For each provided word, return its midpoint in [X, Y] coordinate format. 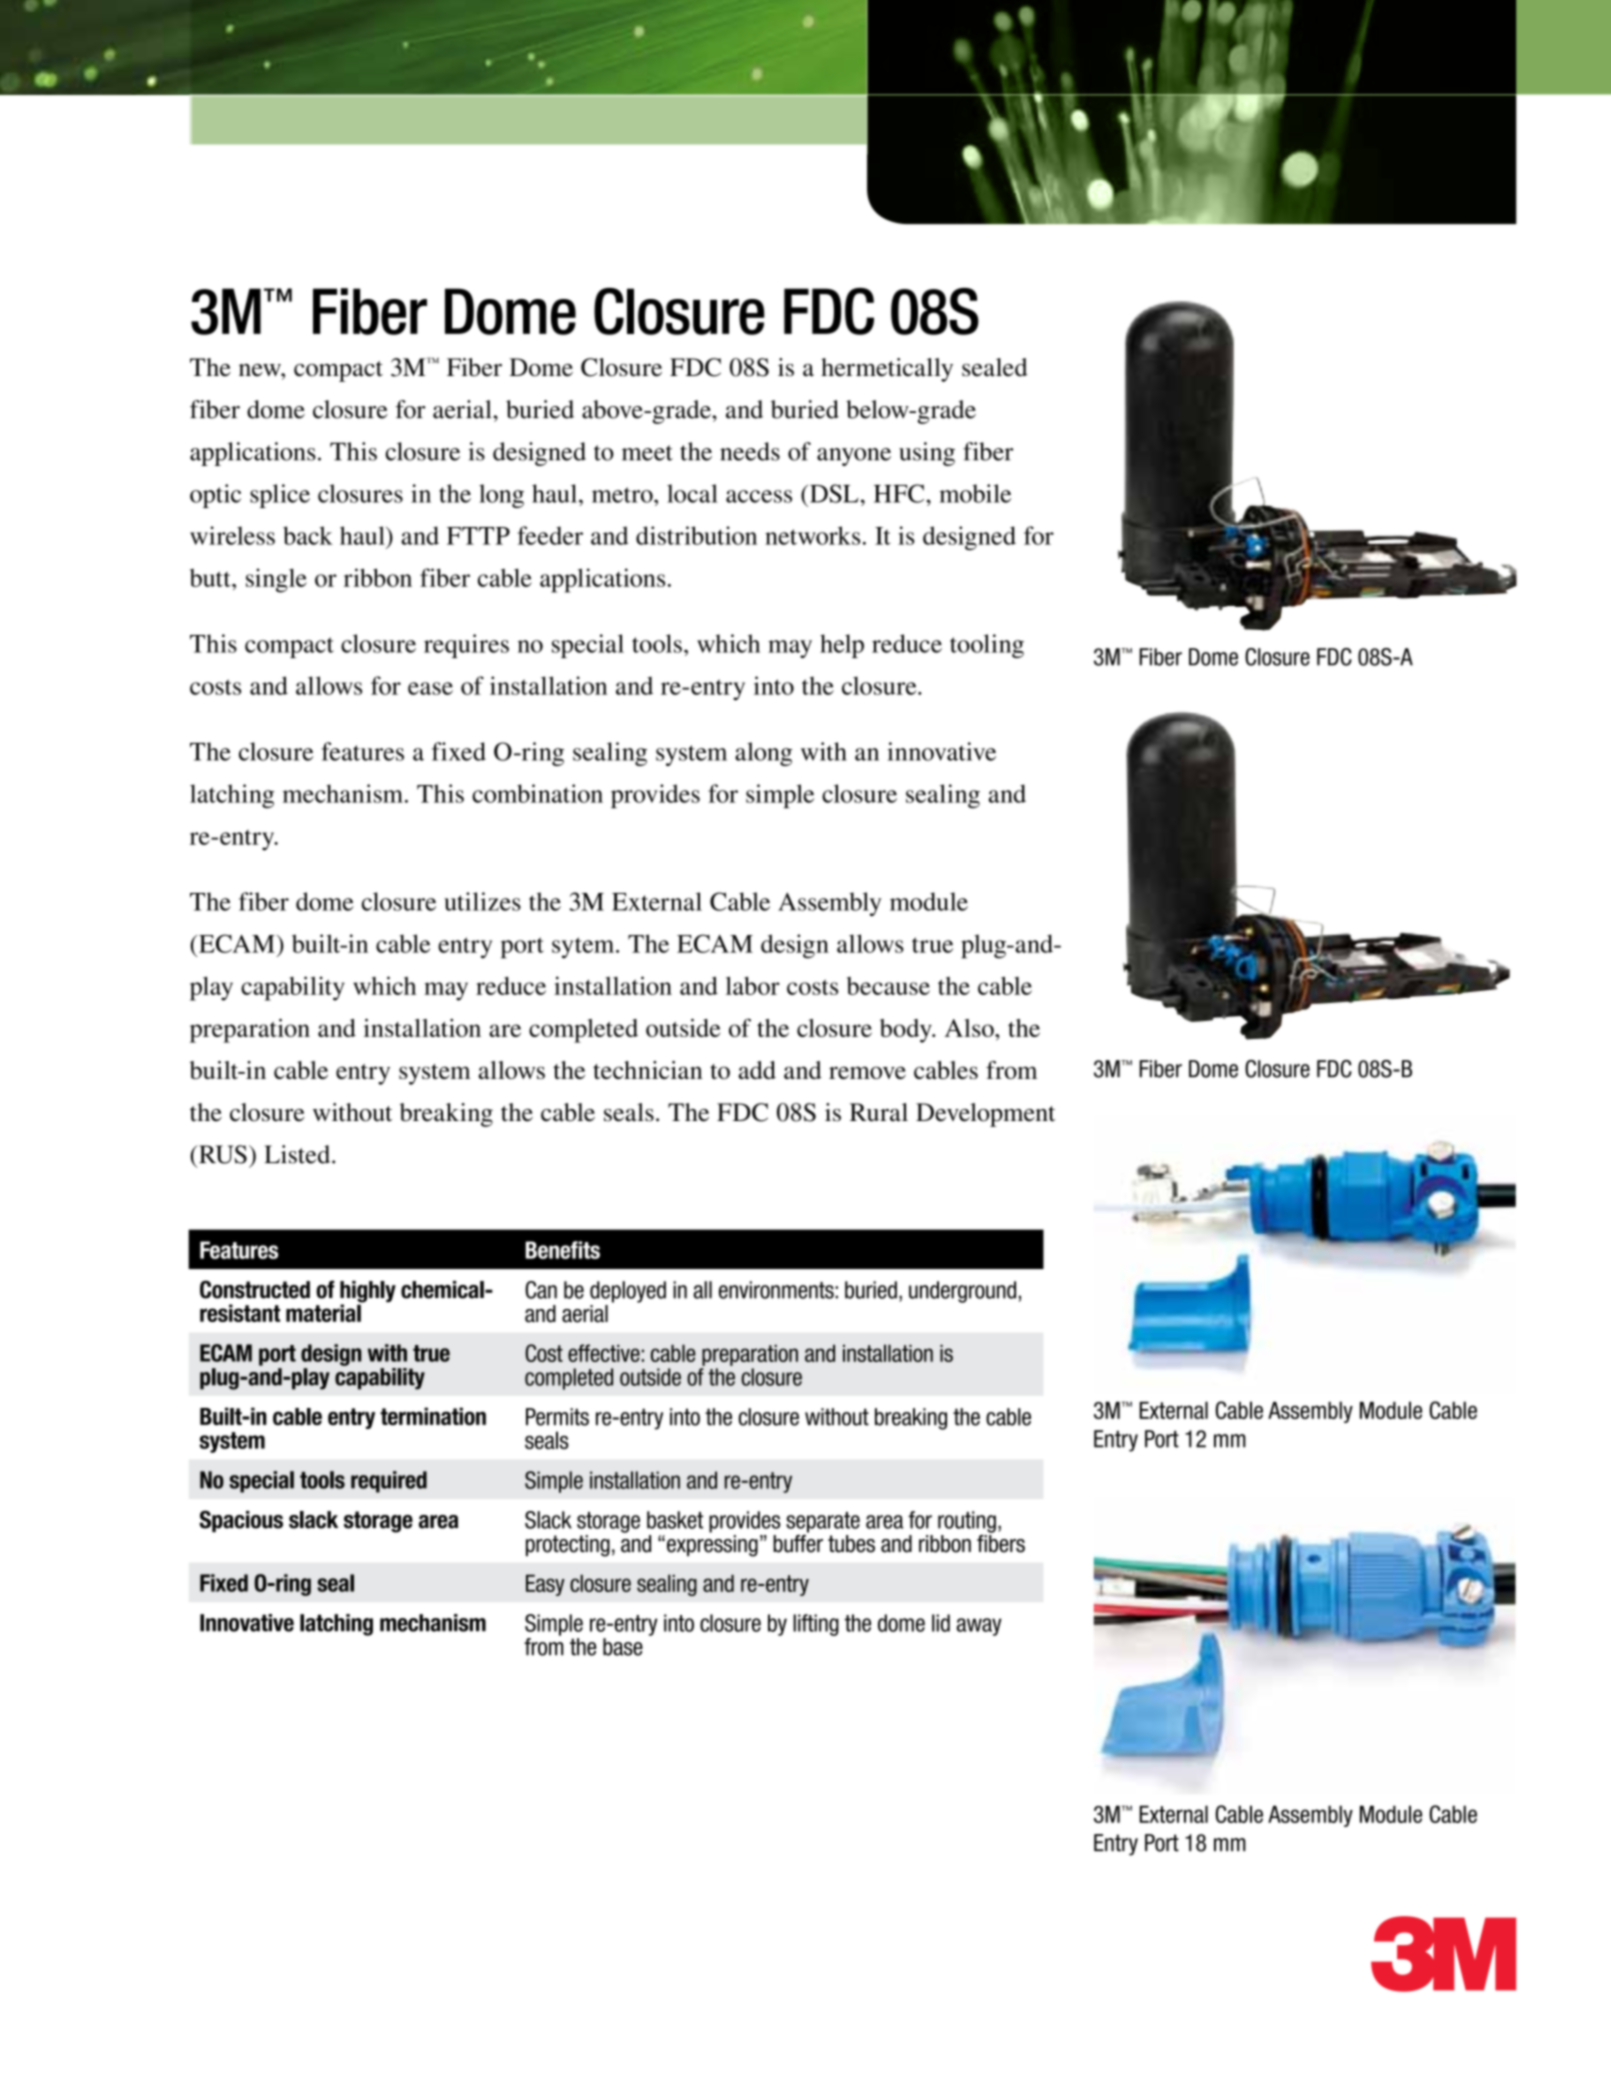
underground [962, 1292]
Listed [298, 1154]
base [623, 1647]
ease [430, 688]
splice [280, 496]
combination [537, 793]
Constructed [255, 1289]
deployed [628, 1292]
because [888, 986]
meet [647, 453]
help [842, 646]
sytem [584, 948]
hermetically [887, 370]
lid [941, 1623]
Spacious [241, 1521]
